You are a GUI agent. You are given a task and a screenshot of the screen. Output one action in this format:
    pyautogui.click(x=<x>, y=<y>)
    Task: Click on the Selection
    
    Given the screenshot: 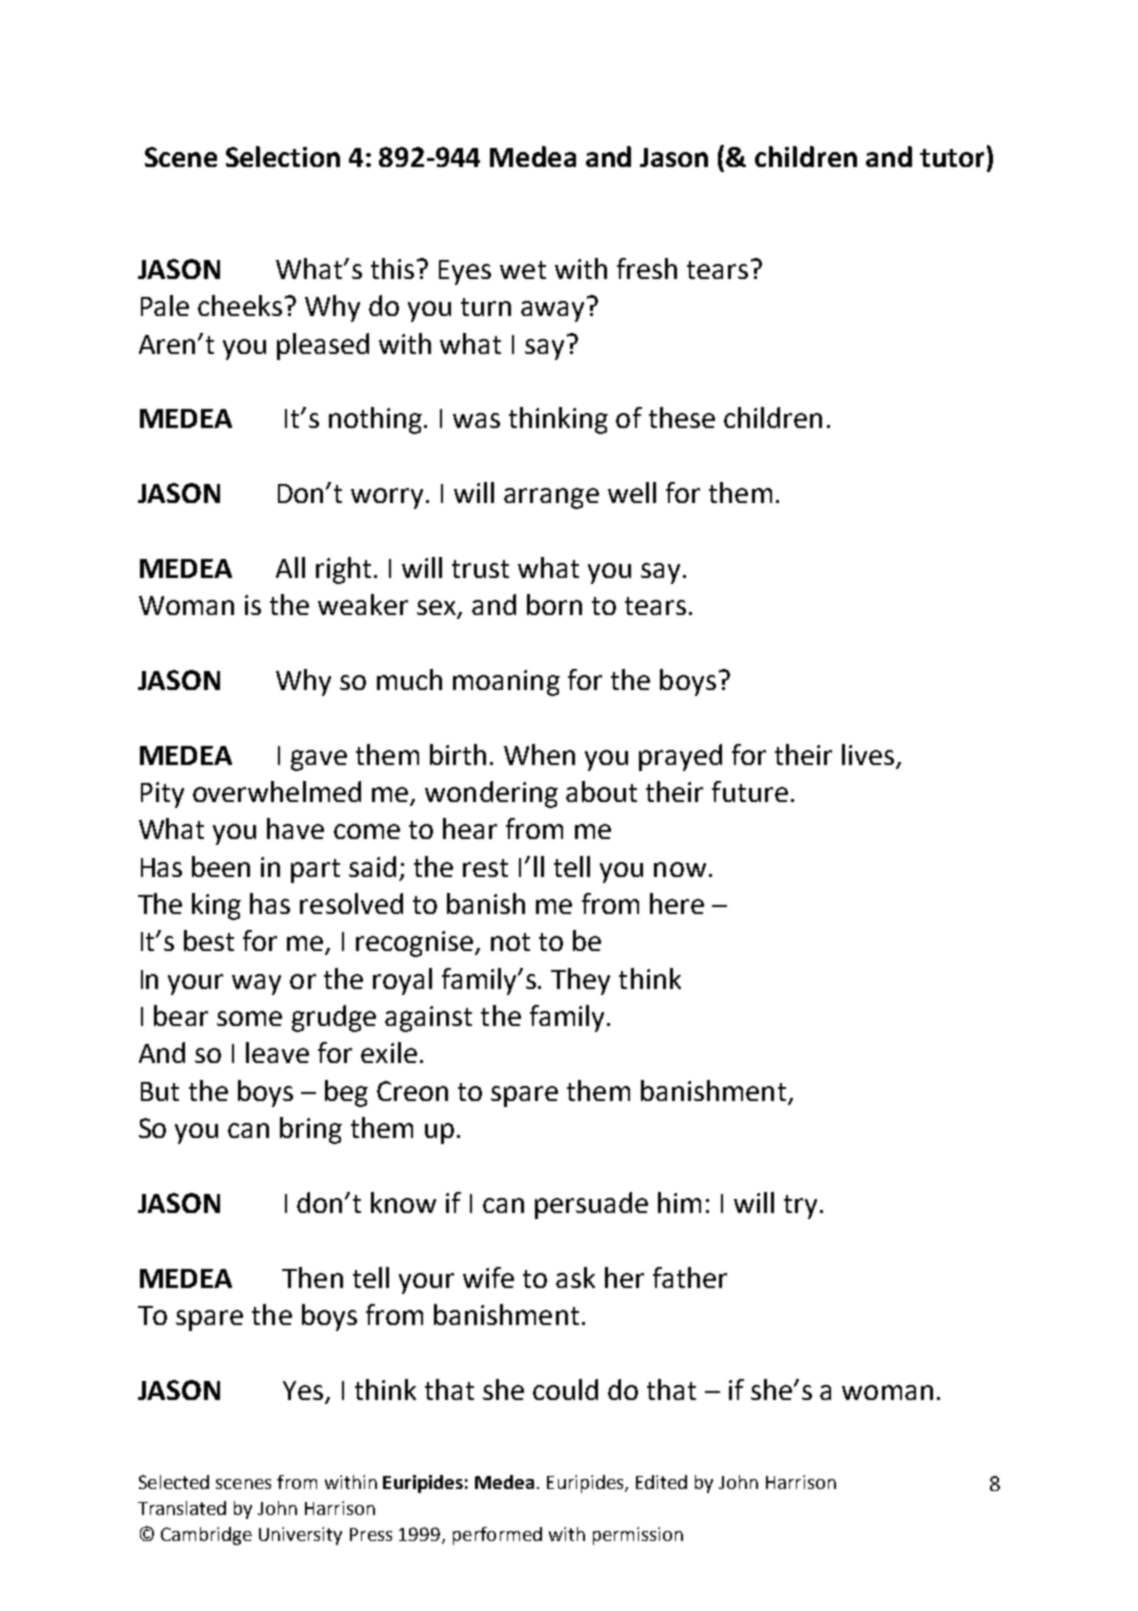 What is the action you would take?
    pyautogui.click(x=283, y=156)
